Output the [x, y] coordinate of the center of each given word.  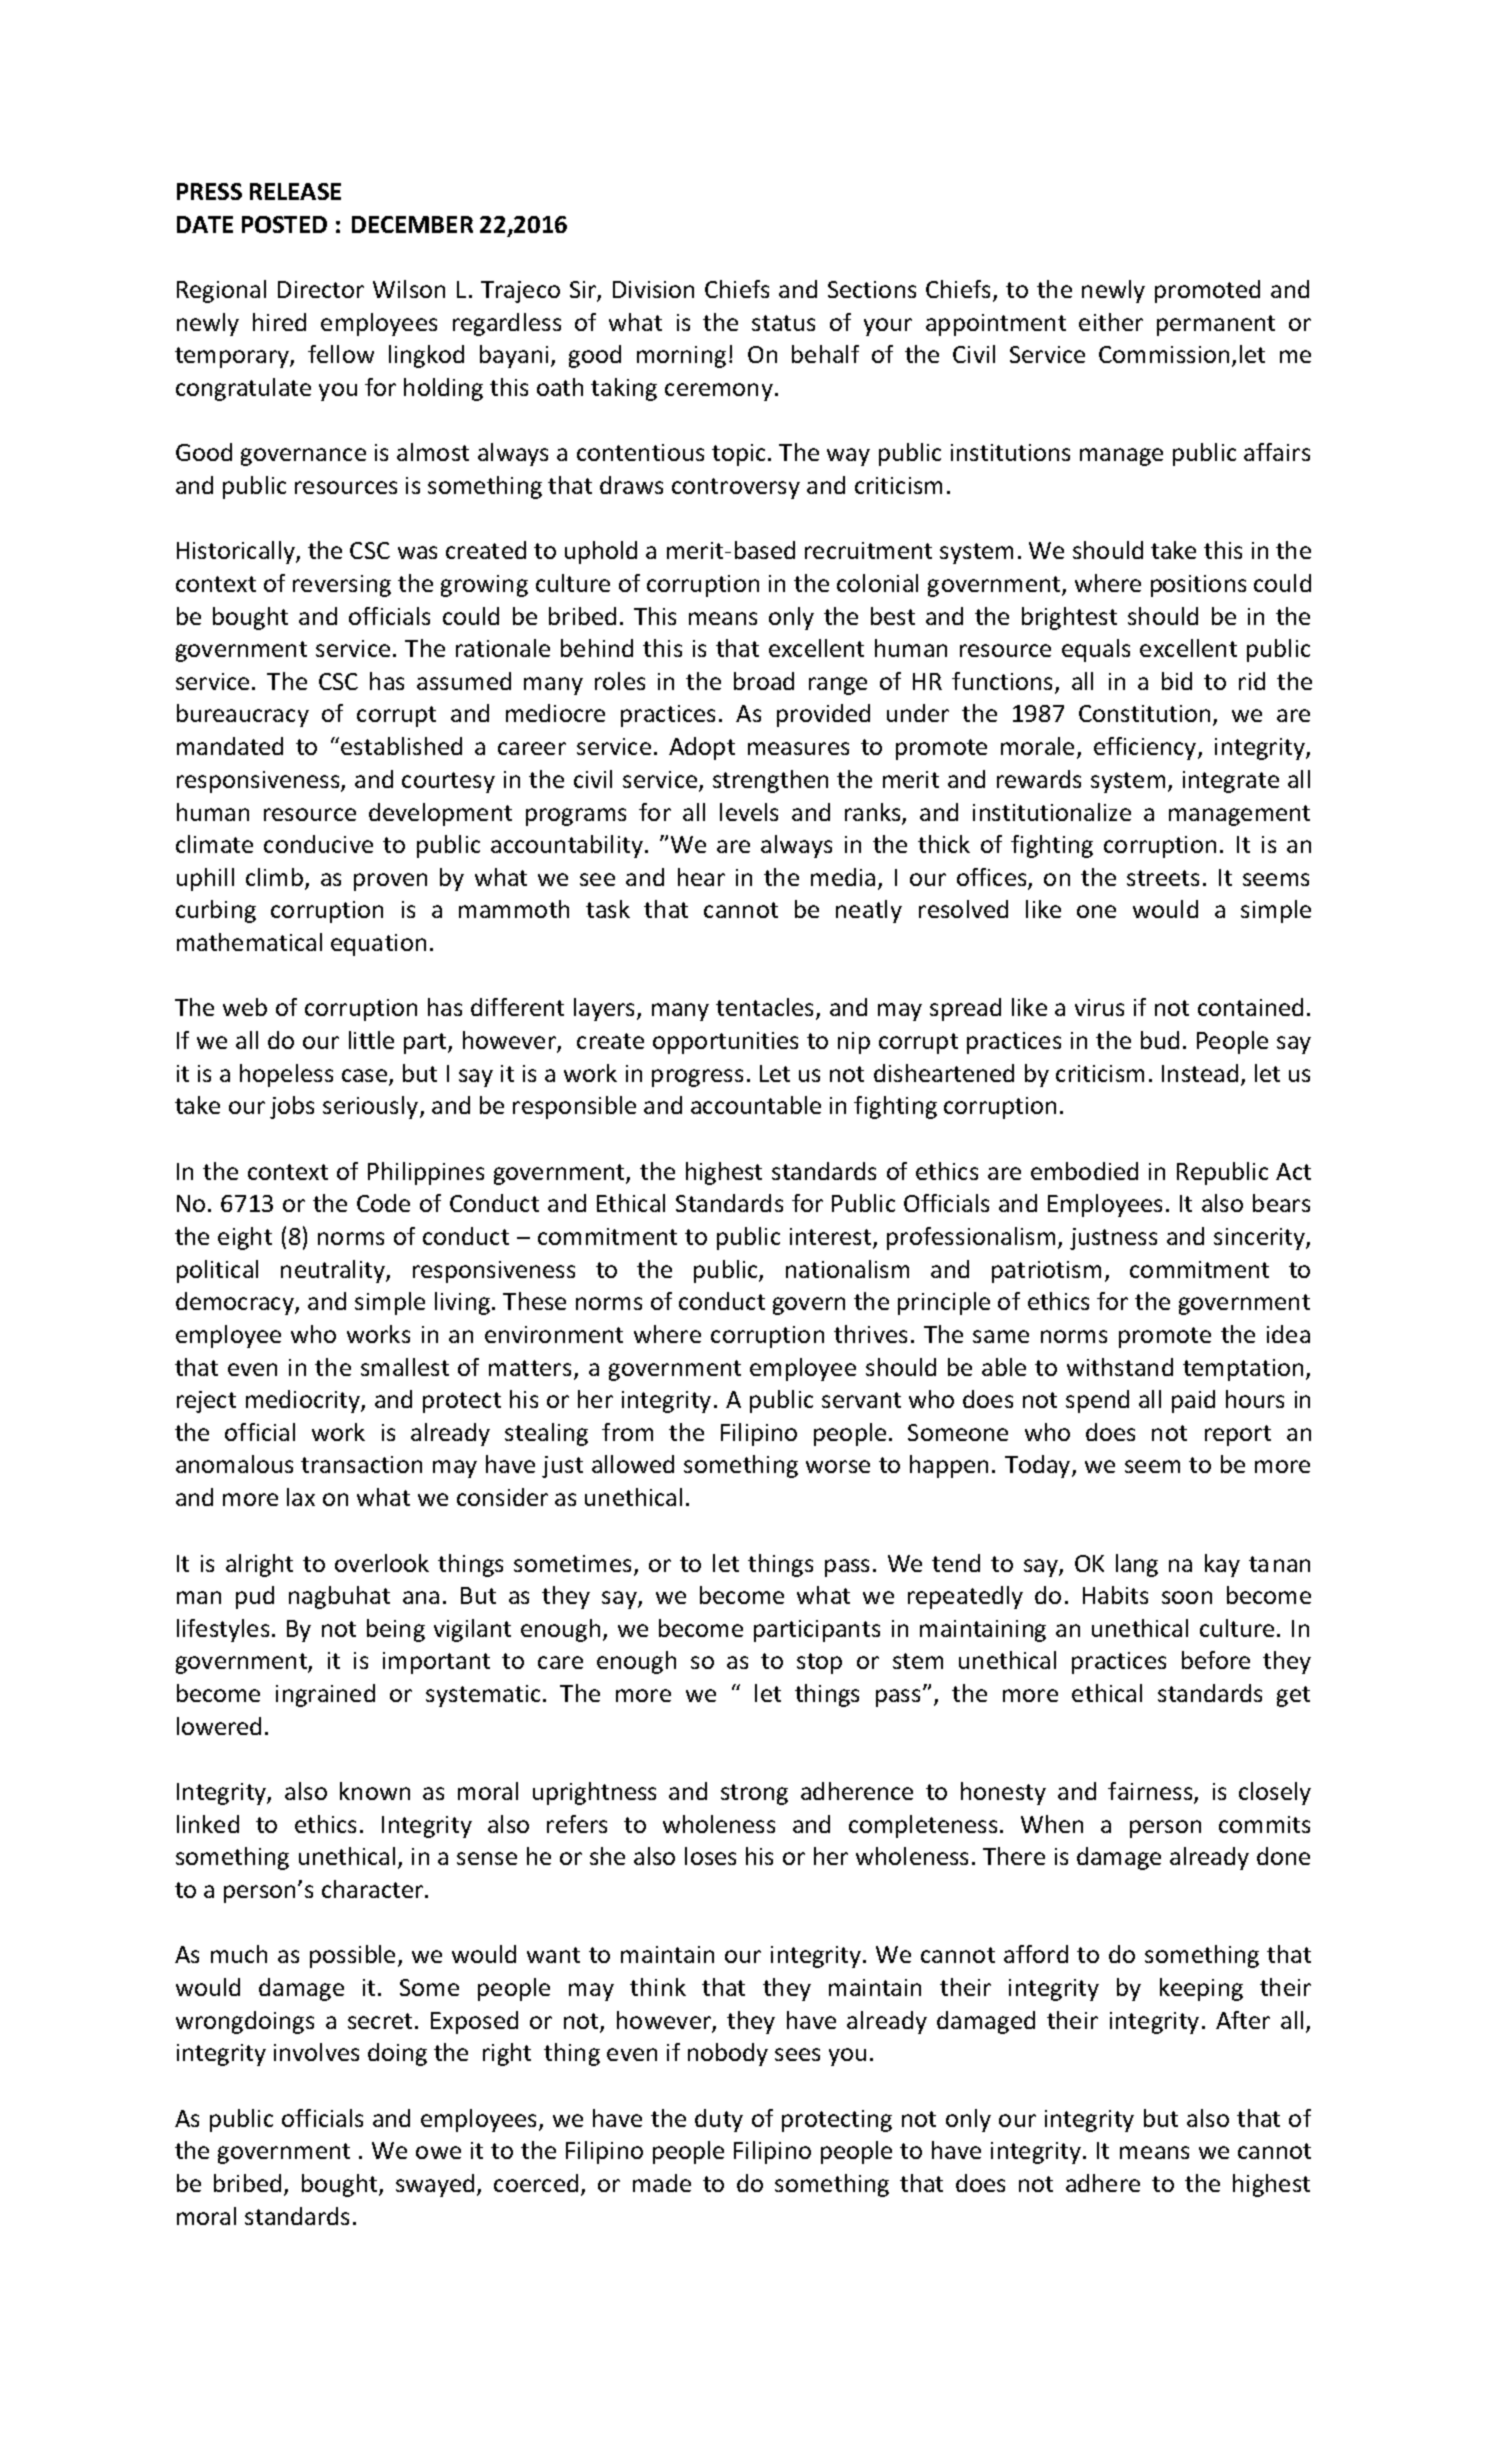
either [1111, 322]
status [783, 323]
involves [316, 2052]
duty [719, 2120]
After [1243, 2020]
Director [321, 289]
